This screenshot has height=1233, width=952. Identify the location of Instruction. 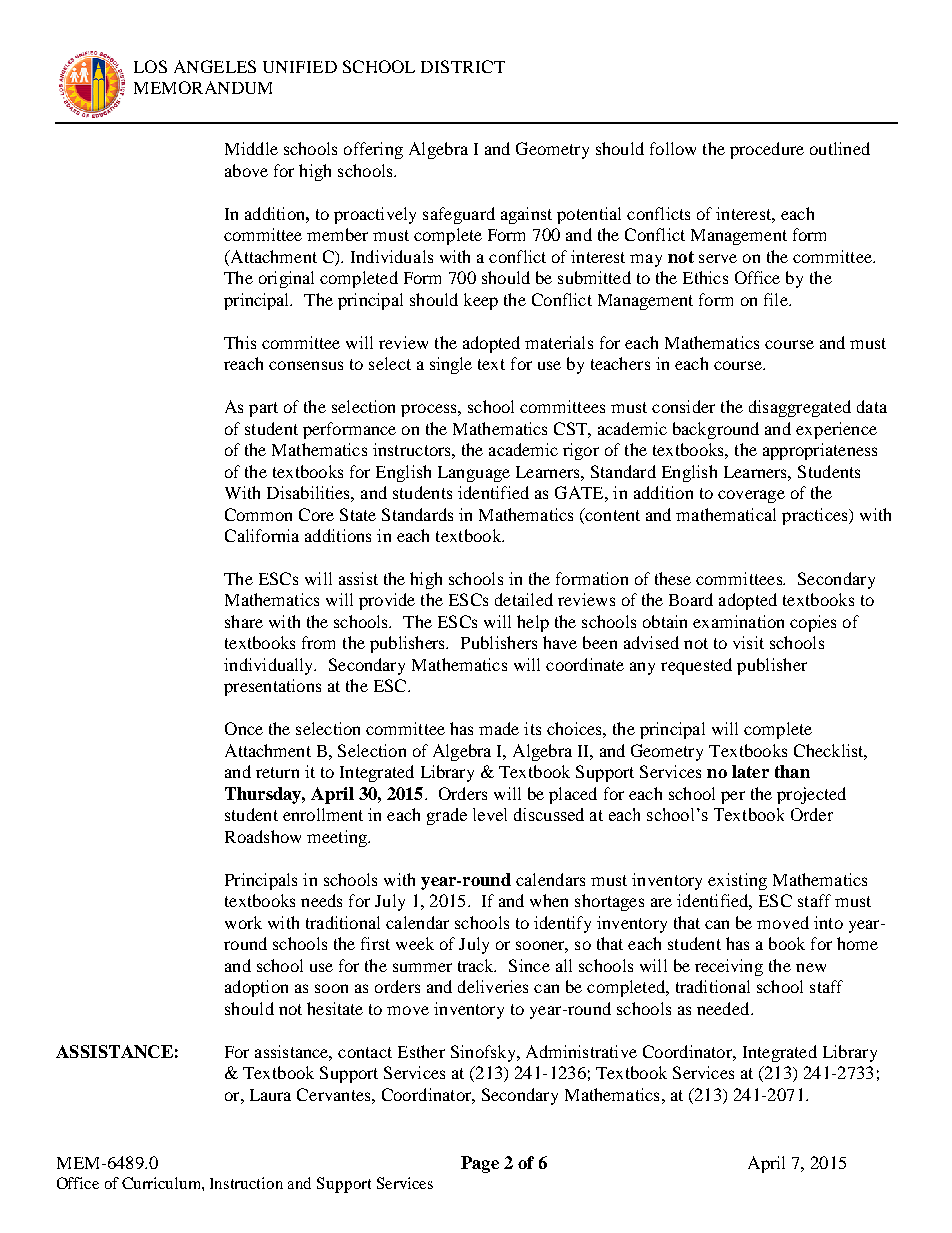
(246, 1183).
